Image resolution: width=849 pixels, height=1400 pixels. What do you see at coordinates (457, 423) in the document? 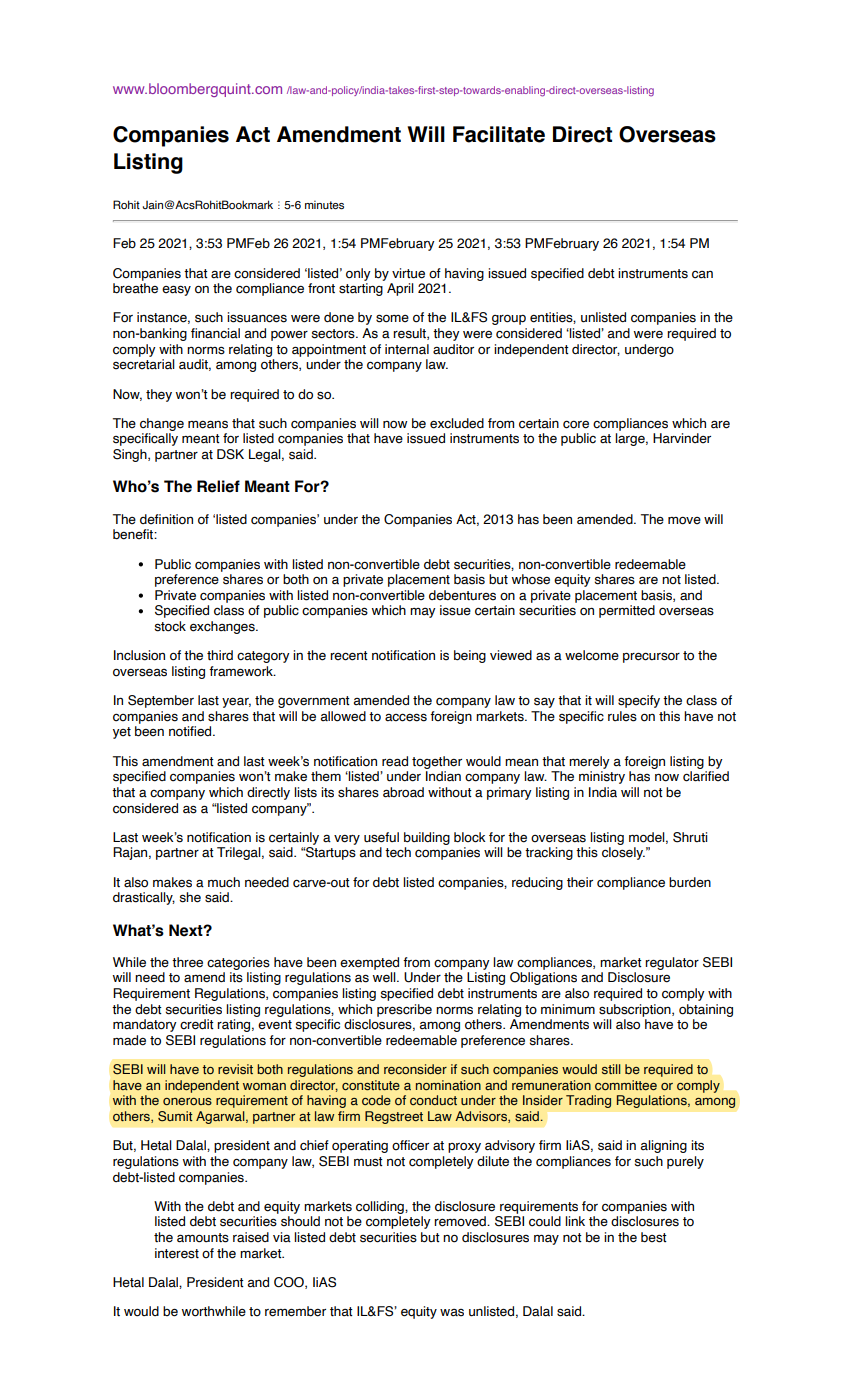
I see `excluded` at bounding box center [457, 423].
